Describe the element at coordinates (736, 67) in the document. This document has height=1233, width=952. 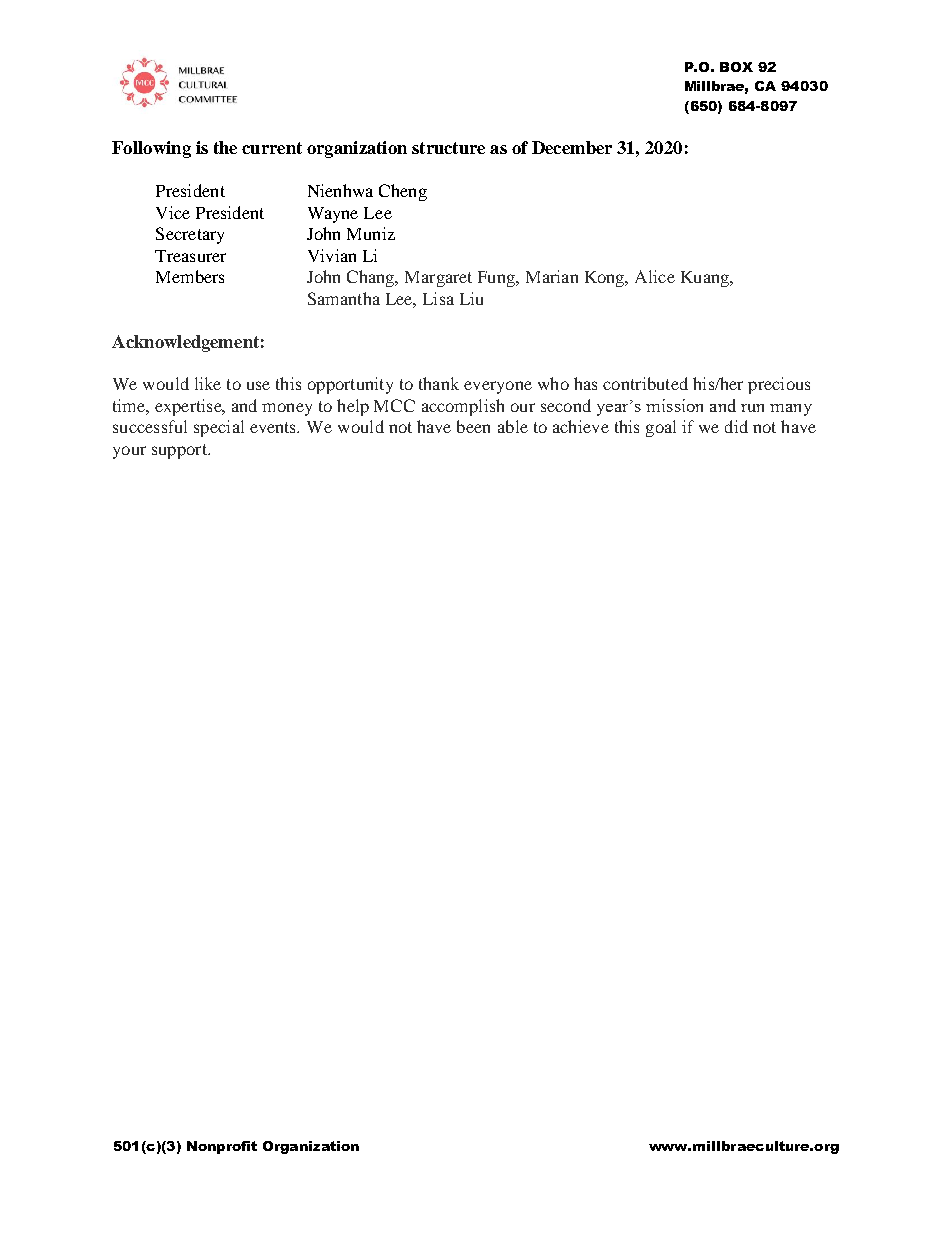
I see `BOX` at that location.
